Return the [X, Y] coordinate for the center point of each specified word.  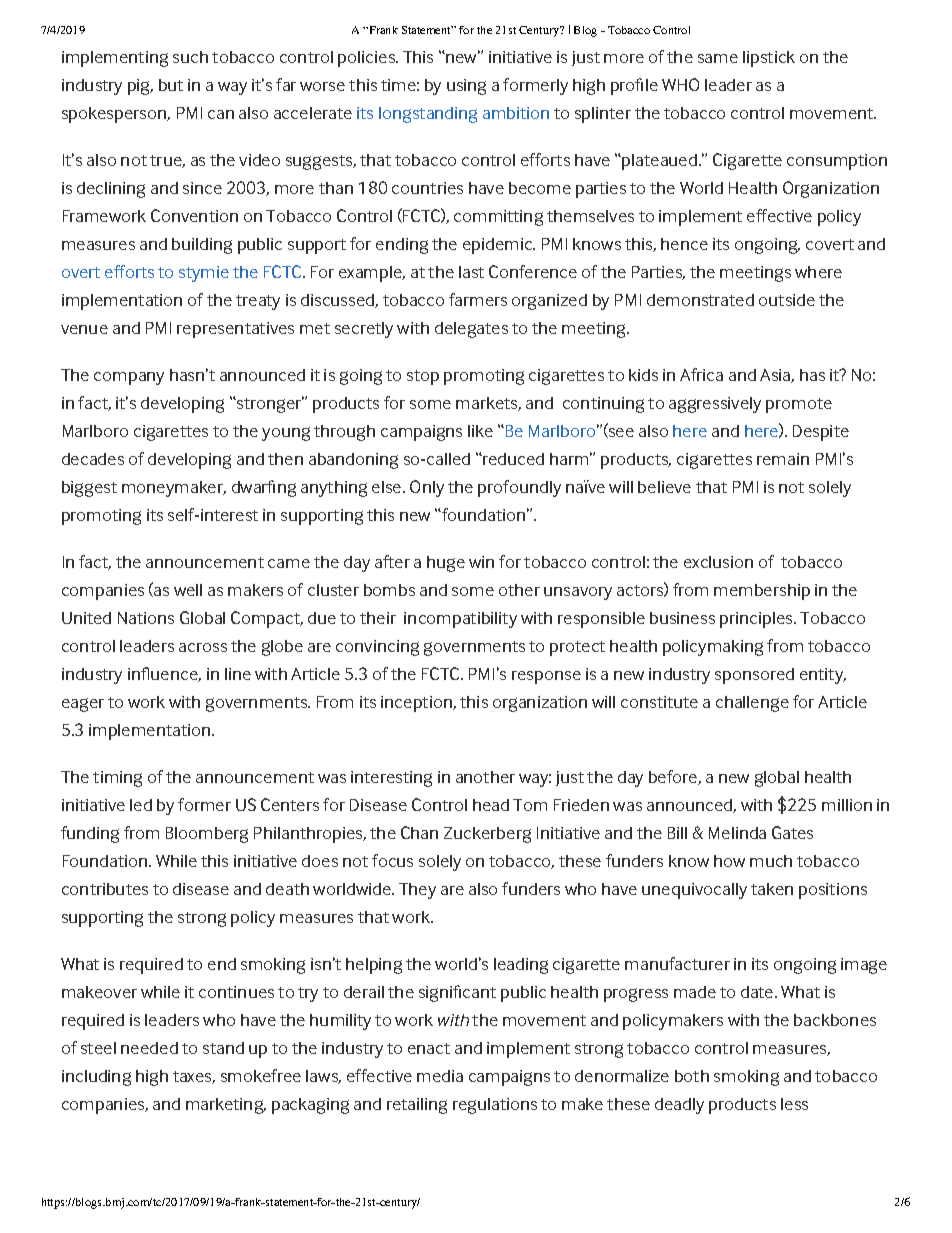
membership [762, 592]
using [466, 87]
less [794, 1104]
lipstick [769, 59]
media [440, 1076]
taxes [194, 1077]
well [188, 590]
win [481, 562]
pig [140, 87]
